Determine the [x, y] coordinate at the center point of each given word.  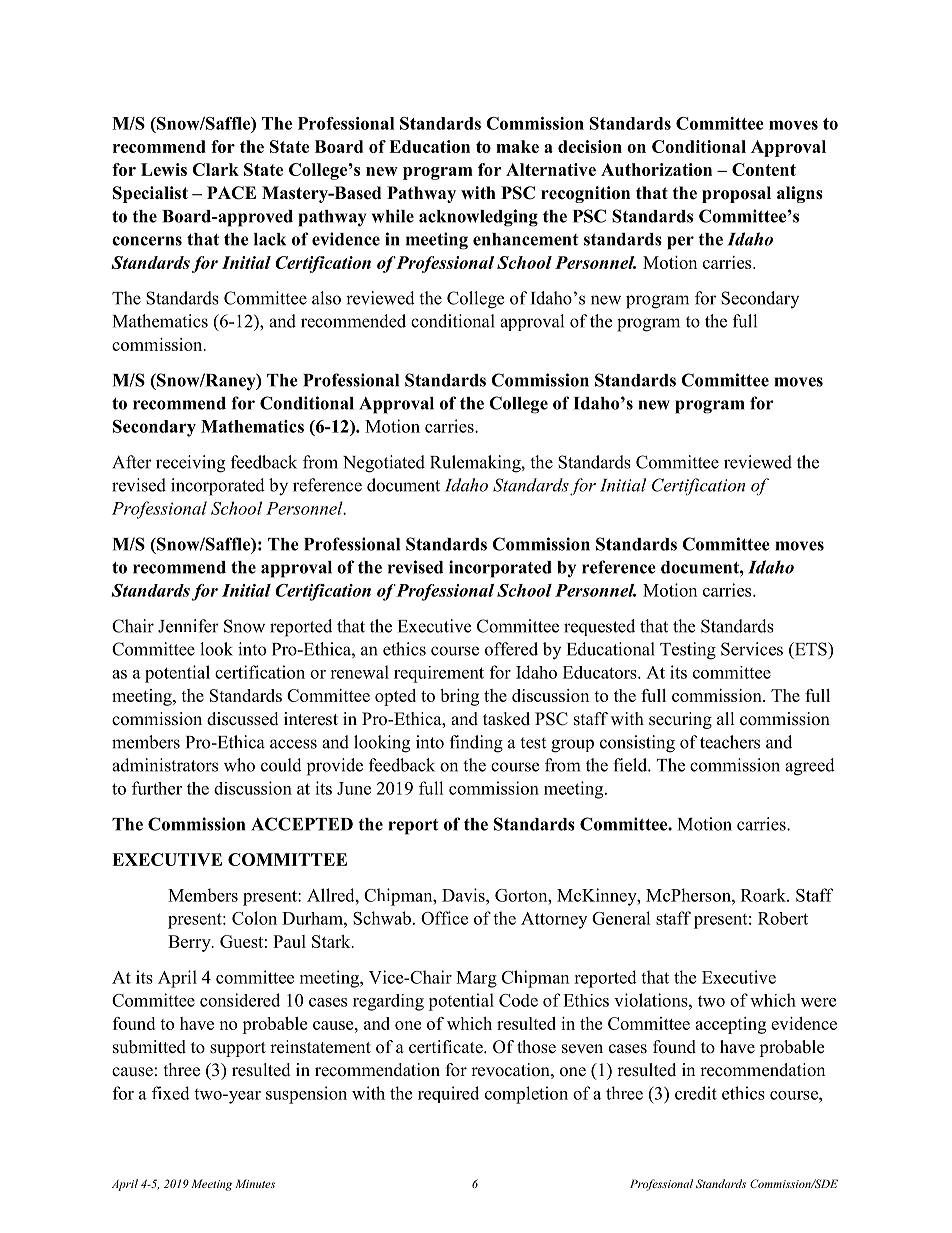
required [448, 1094]
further [157, 788]
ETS [810, 650]
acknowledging [478, 218]
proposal [736, 194]
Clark [215, 169]
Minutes [255, 1183]
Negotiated [384, 464]
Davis [464, 895]
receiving [190, 464]
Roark [764, 895]
